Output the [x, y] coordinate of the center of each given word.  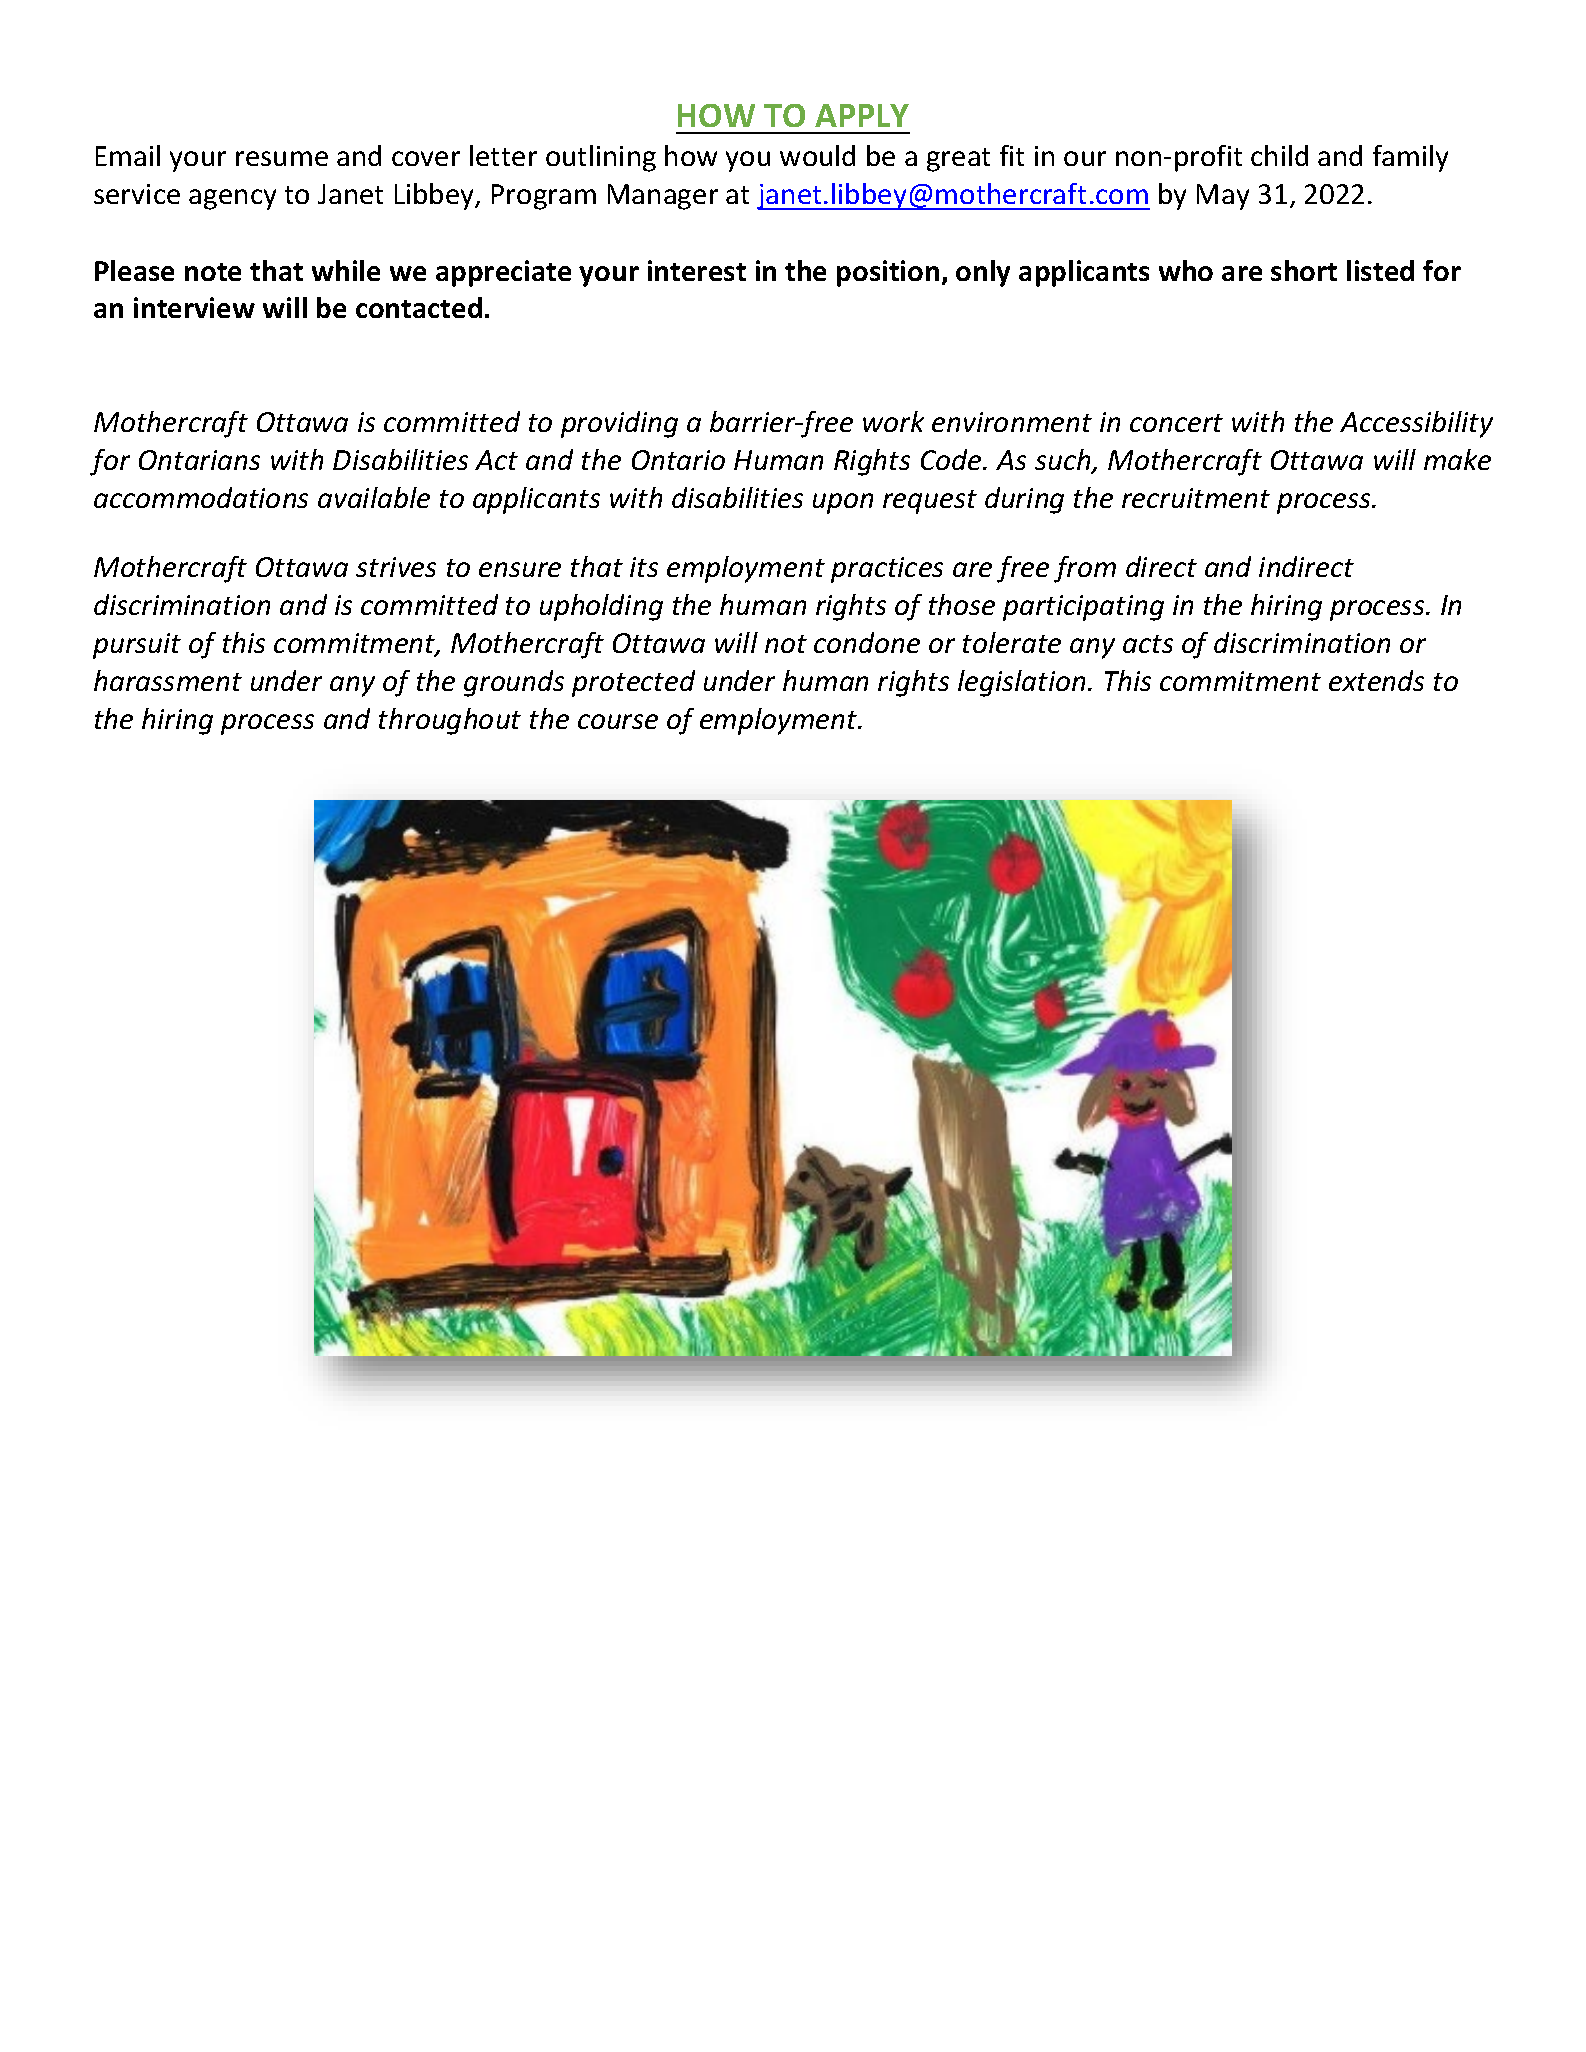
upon [843, 503]
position [888, 273]
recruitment [1196, 498]
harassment [168, 680]
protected [633, 683]
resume [282, 158]
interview [194, 307]
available [374, 497]
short [1304, 270]
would [817, 155]
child [1279, 155]
